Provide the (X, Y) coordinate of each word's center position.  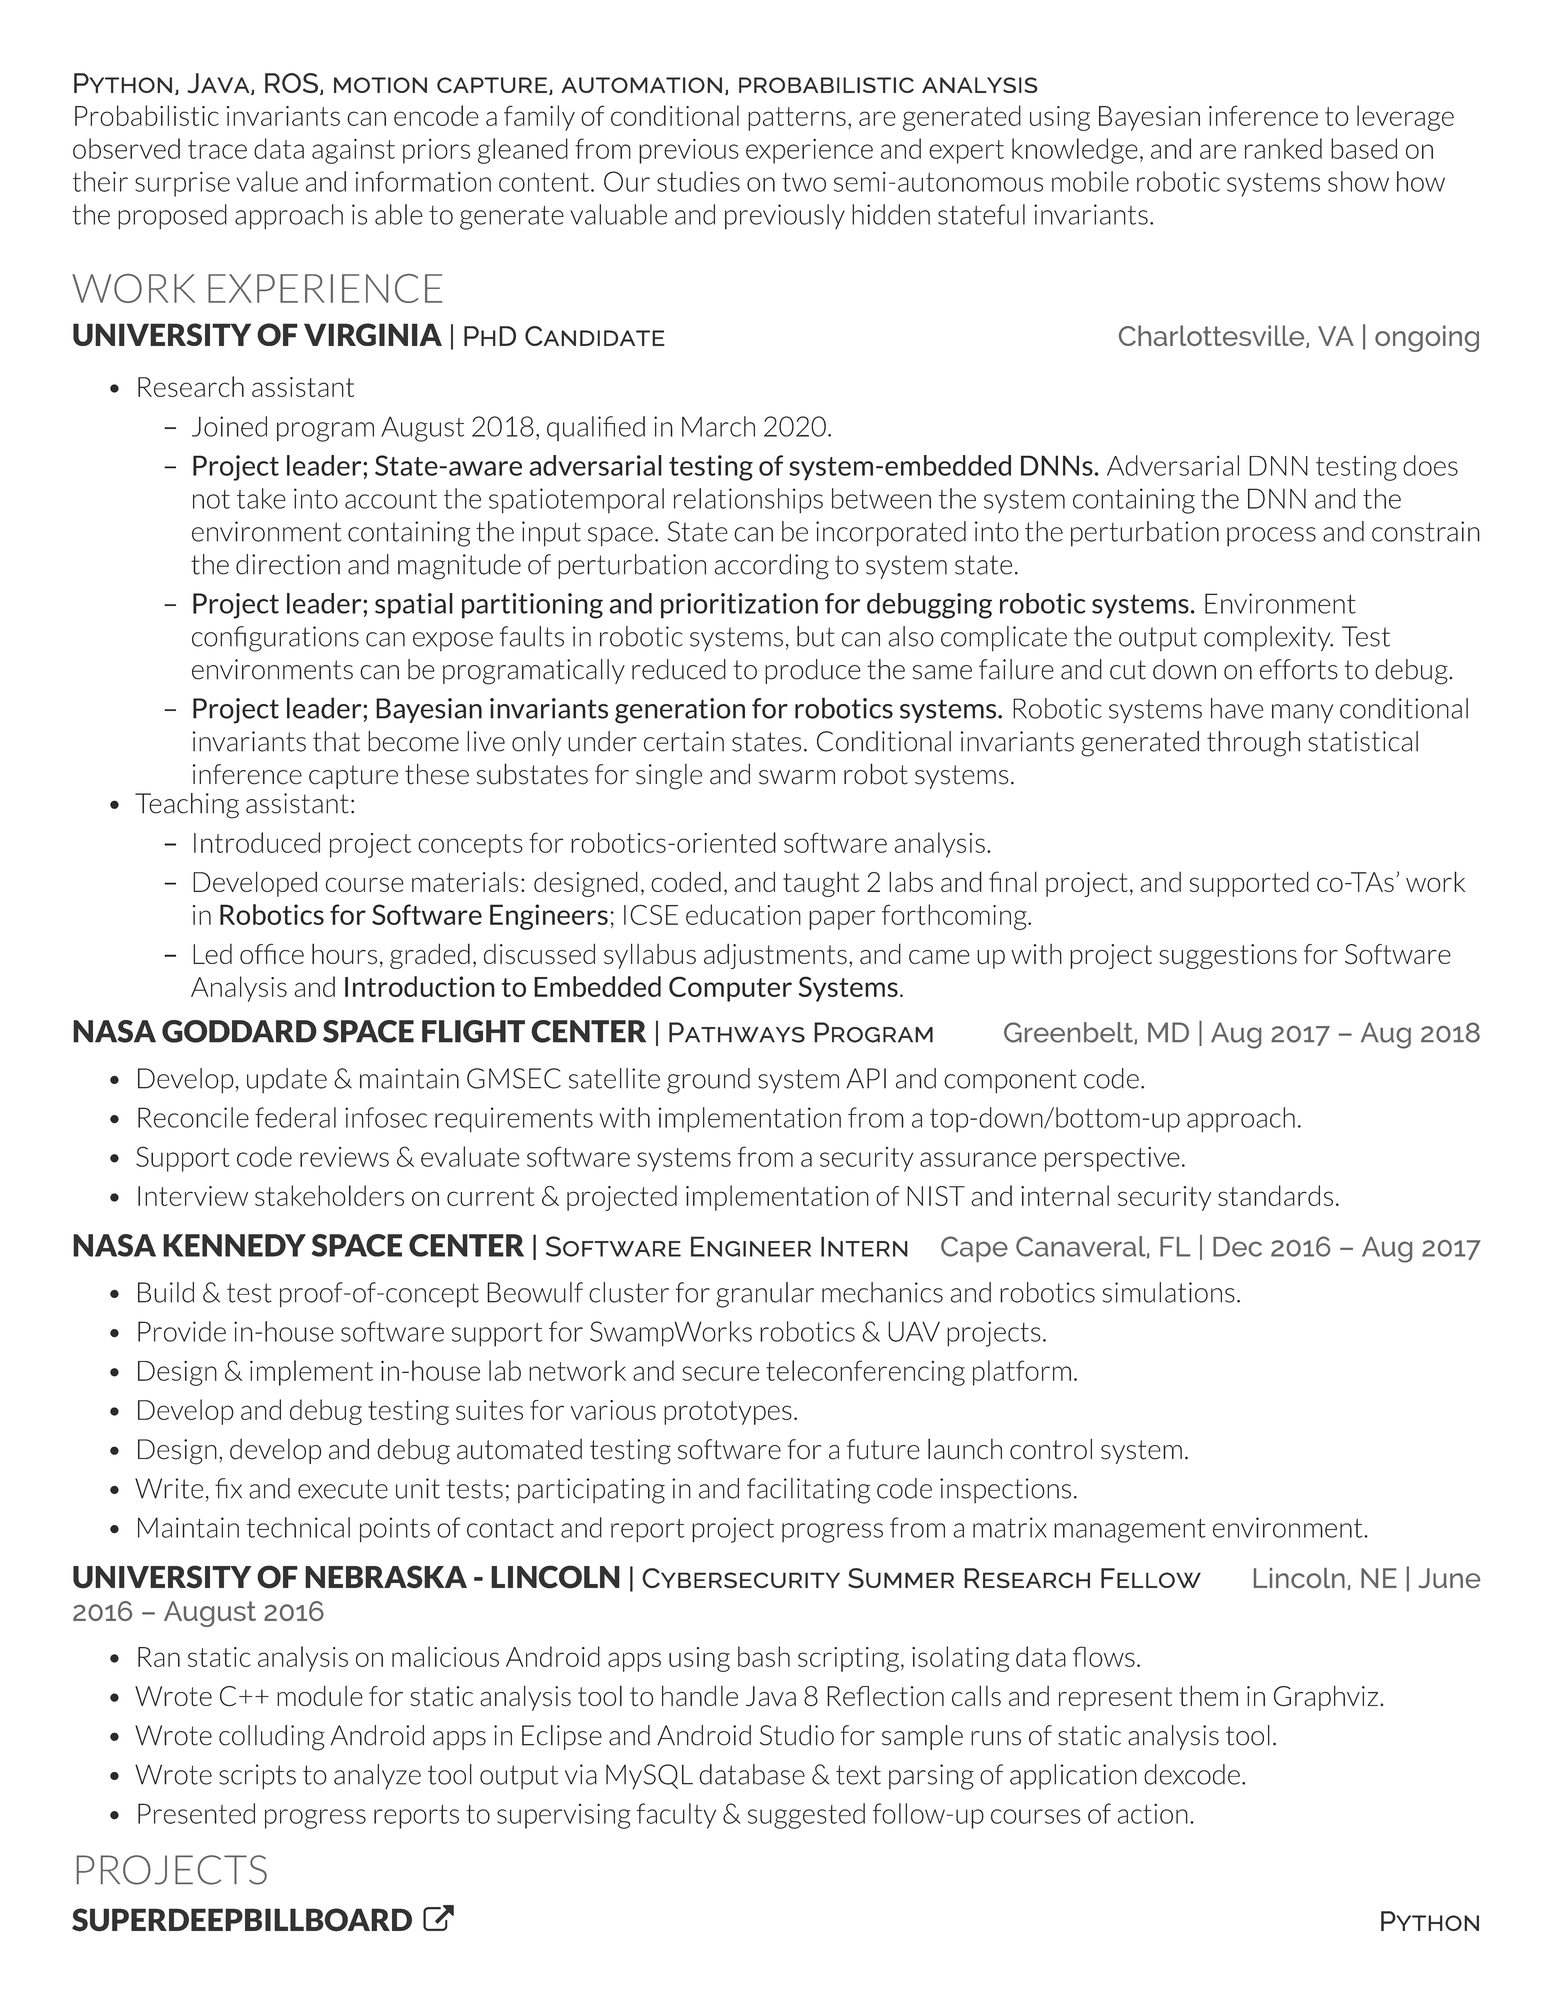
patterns (797, 119)
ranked (1283, 148)
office (272, 953)
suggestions (1228, 956)
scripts (257, 1777)
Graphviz (1327, 1698)
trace (217, 149)
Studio (797, 1735)
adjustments (775, 956)
